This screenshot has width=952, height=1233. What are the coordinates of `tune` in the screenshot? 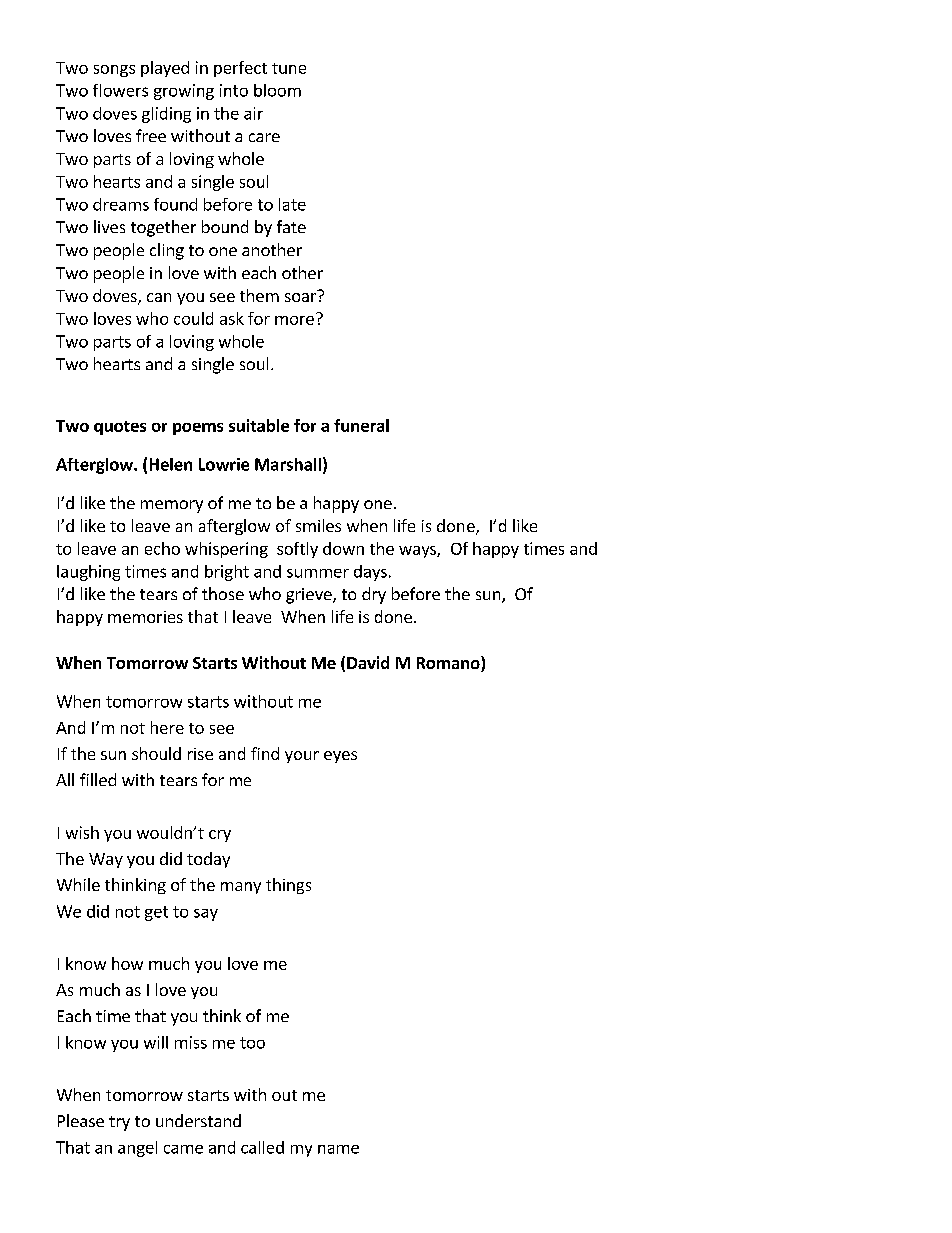 It's located at (289, 68).
